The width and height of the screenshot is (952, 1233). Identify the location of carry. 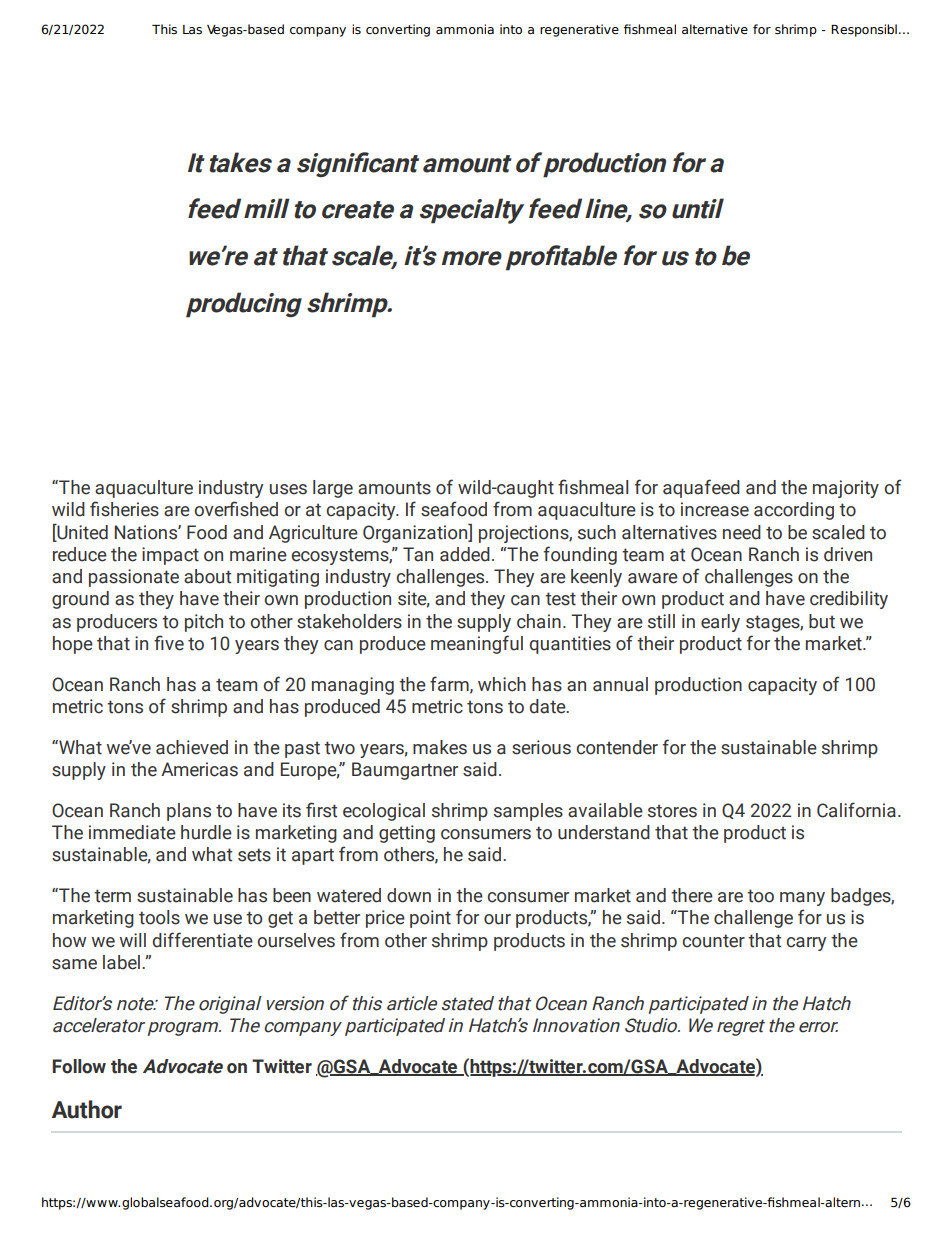
(806, 944).
